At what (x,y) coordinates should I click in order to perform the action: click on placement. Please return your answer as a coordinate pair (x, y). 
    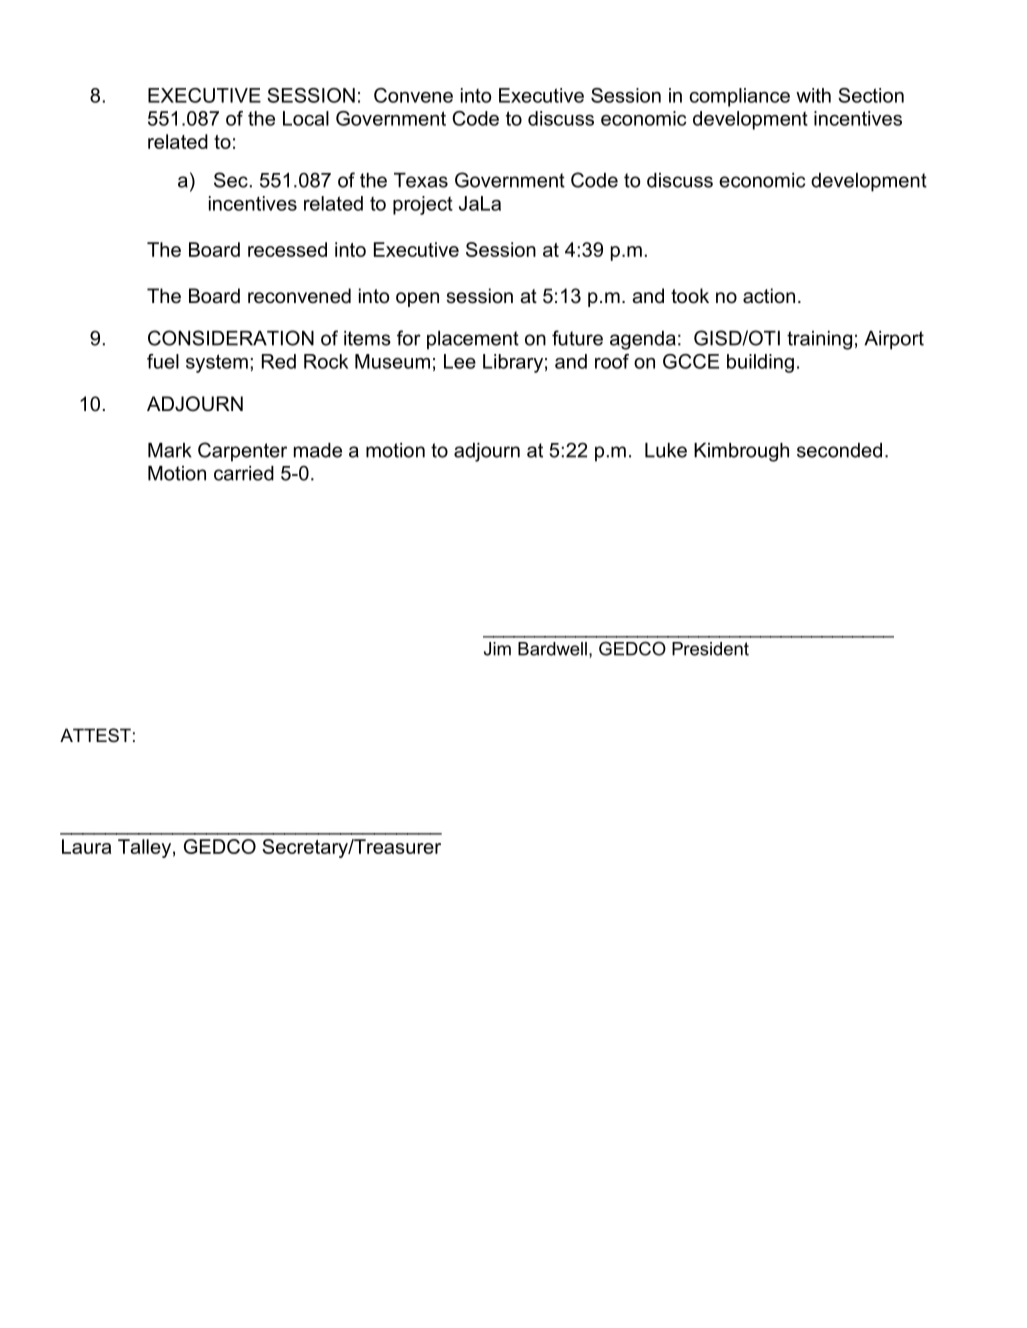
    Looking at the image, I should click on (473, 340).
